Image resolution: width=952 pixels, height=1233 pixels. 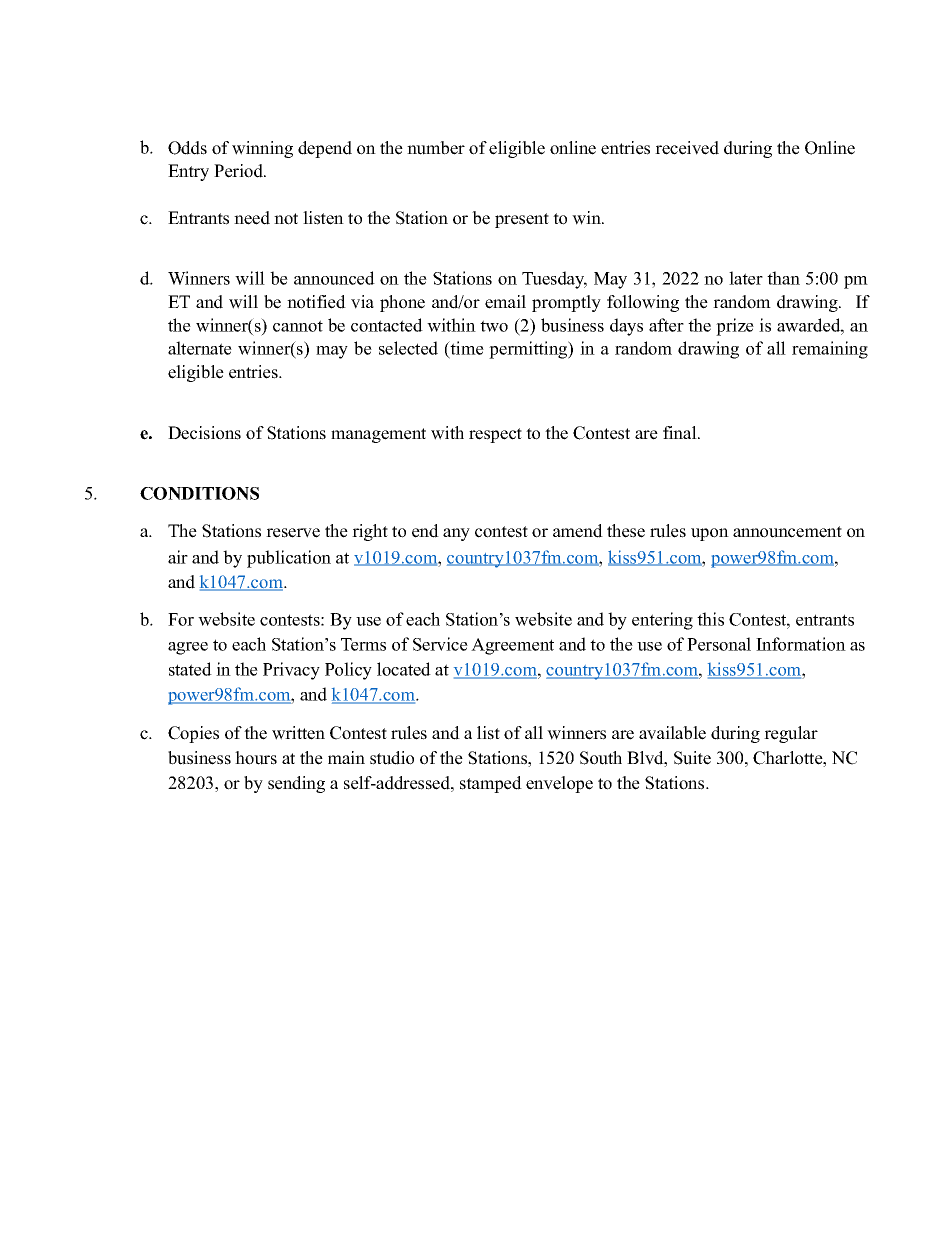 What do you see at coordinates (735, 327) in the screenshot?
I see `prize` at bounding box center [735, 327].
